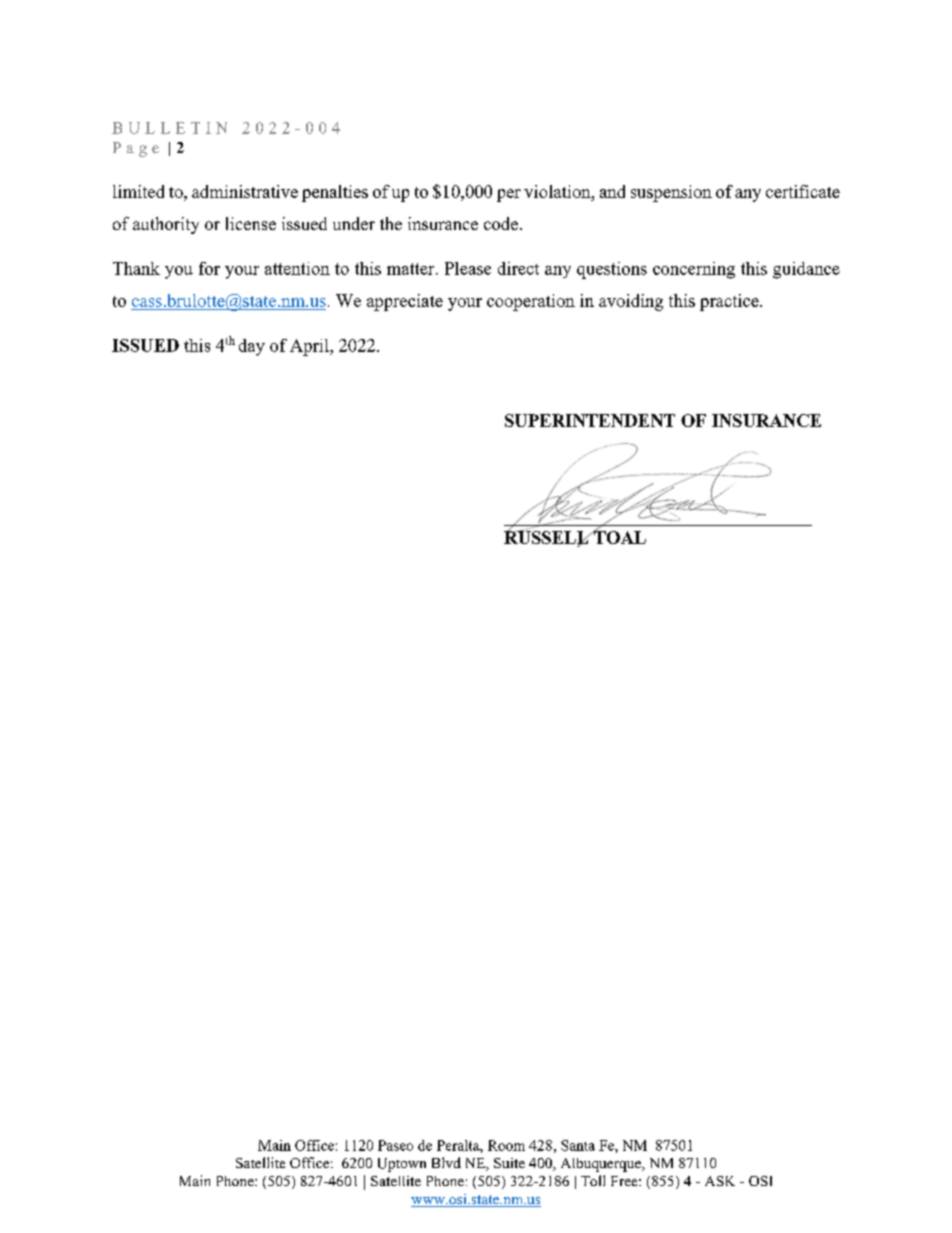  I want to click on Paseo, so click(395, 1145).
